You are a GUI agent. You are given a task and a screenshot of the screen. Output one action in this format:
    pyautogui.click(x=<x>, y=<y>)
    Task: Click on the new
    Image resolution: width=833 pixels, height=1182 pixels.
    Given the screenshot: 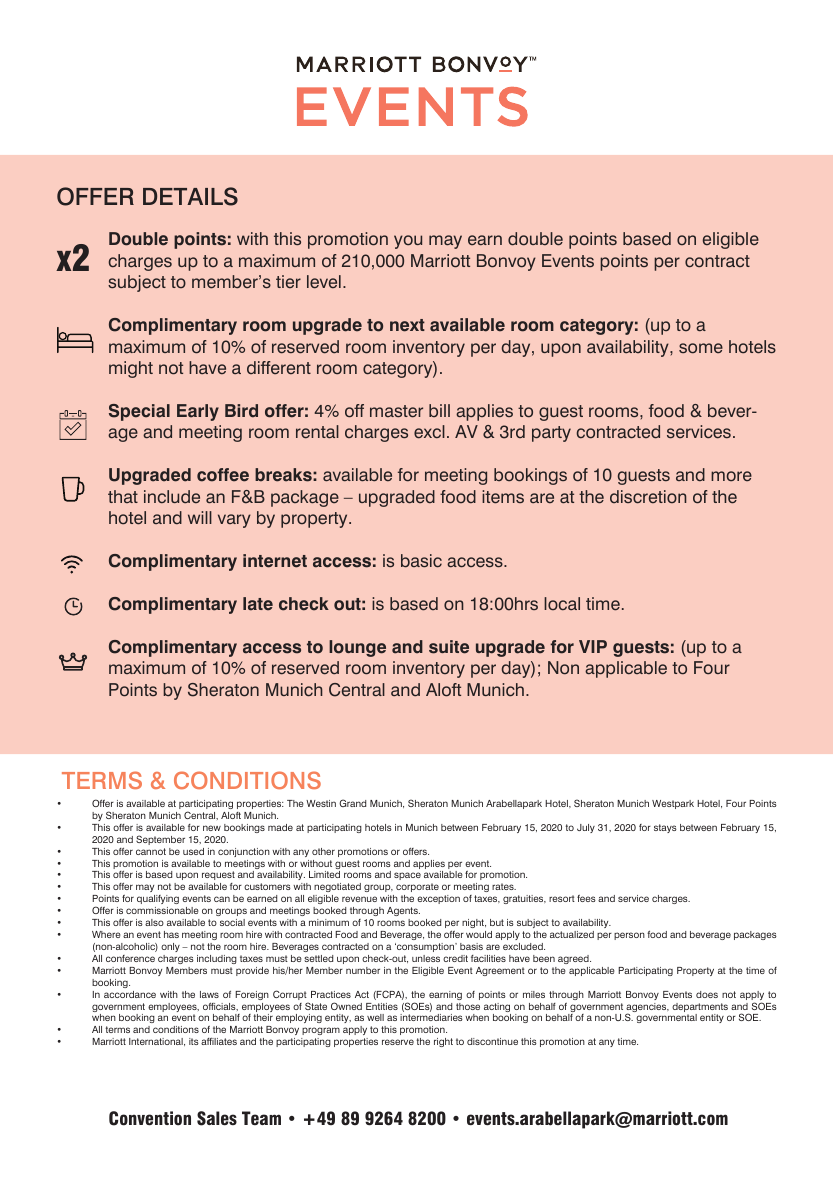 What is the action you would take?
    pyautogui.click(x=212, y=828)
